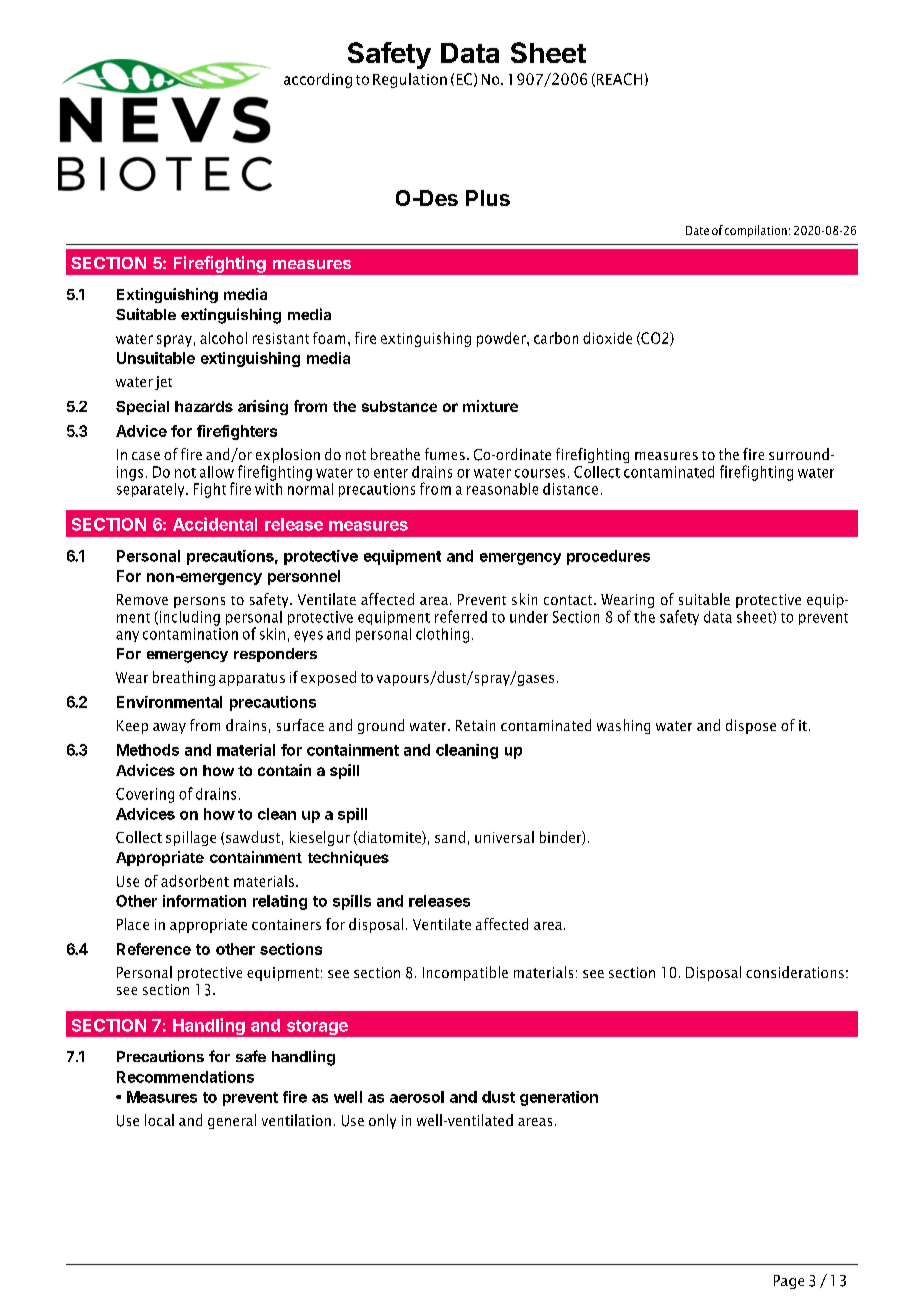 This image has width=924, height=1309. I want to click on procedures, so click(608, 557).
